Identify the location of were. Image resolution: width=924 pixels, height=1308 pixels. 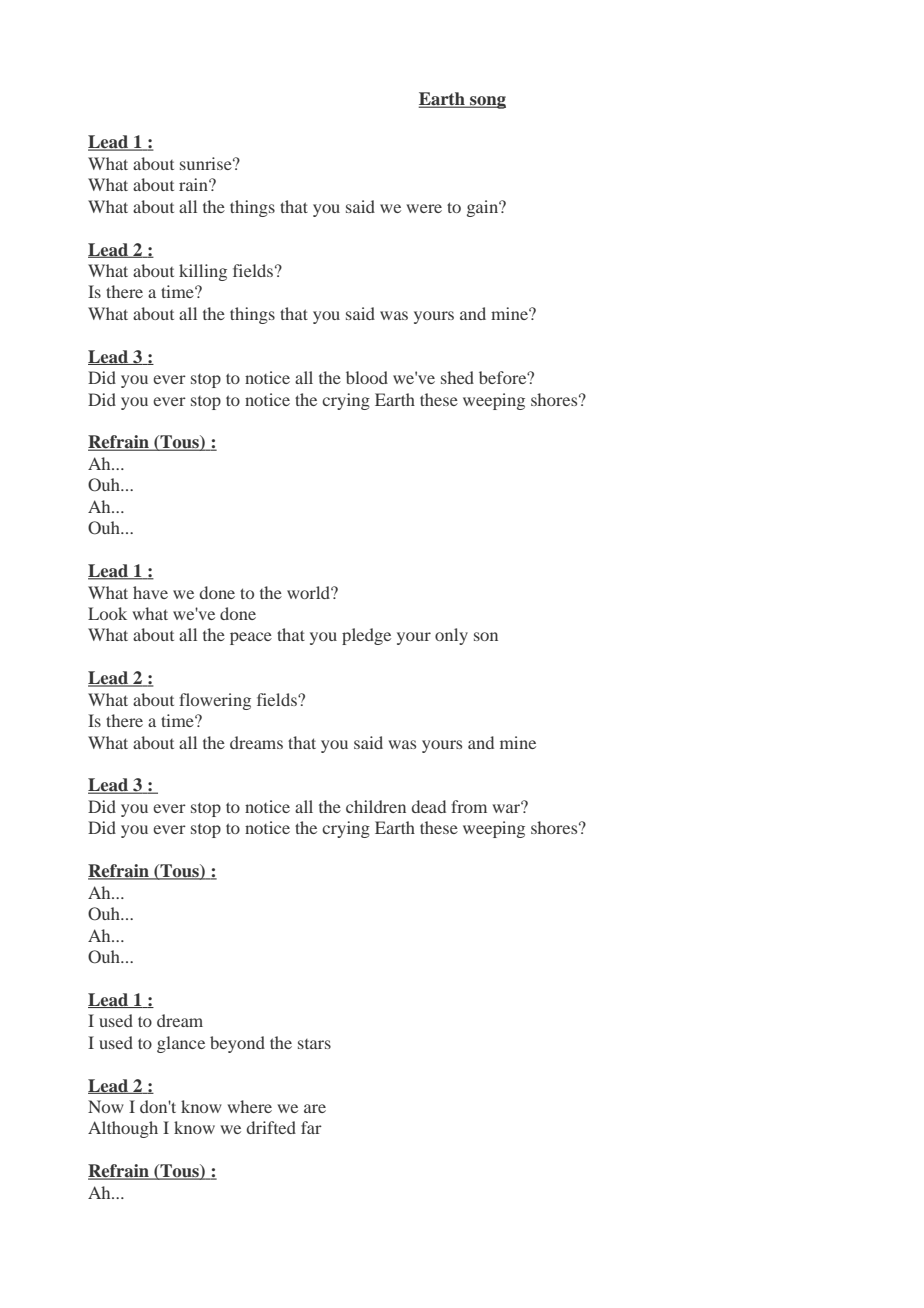
(424, 208).
